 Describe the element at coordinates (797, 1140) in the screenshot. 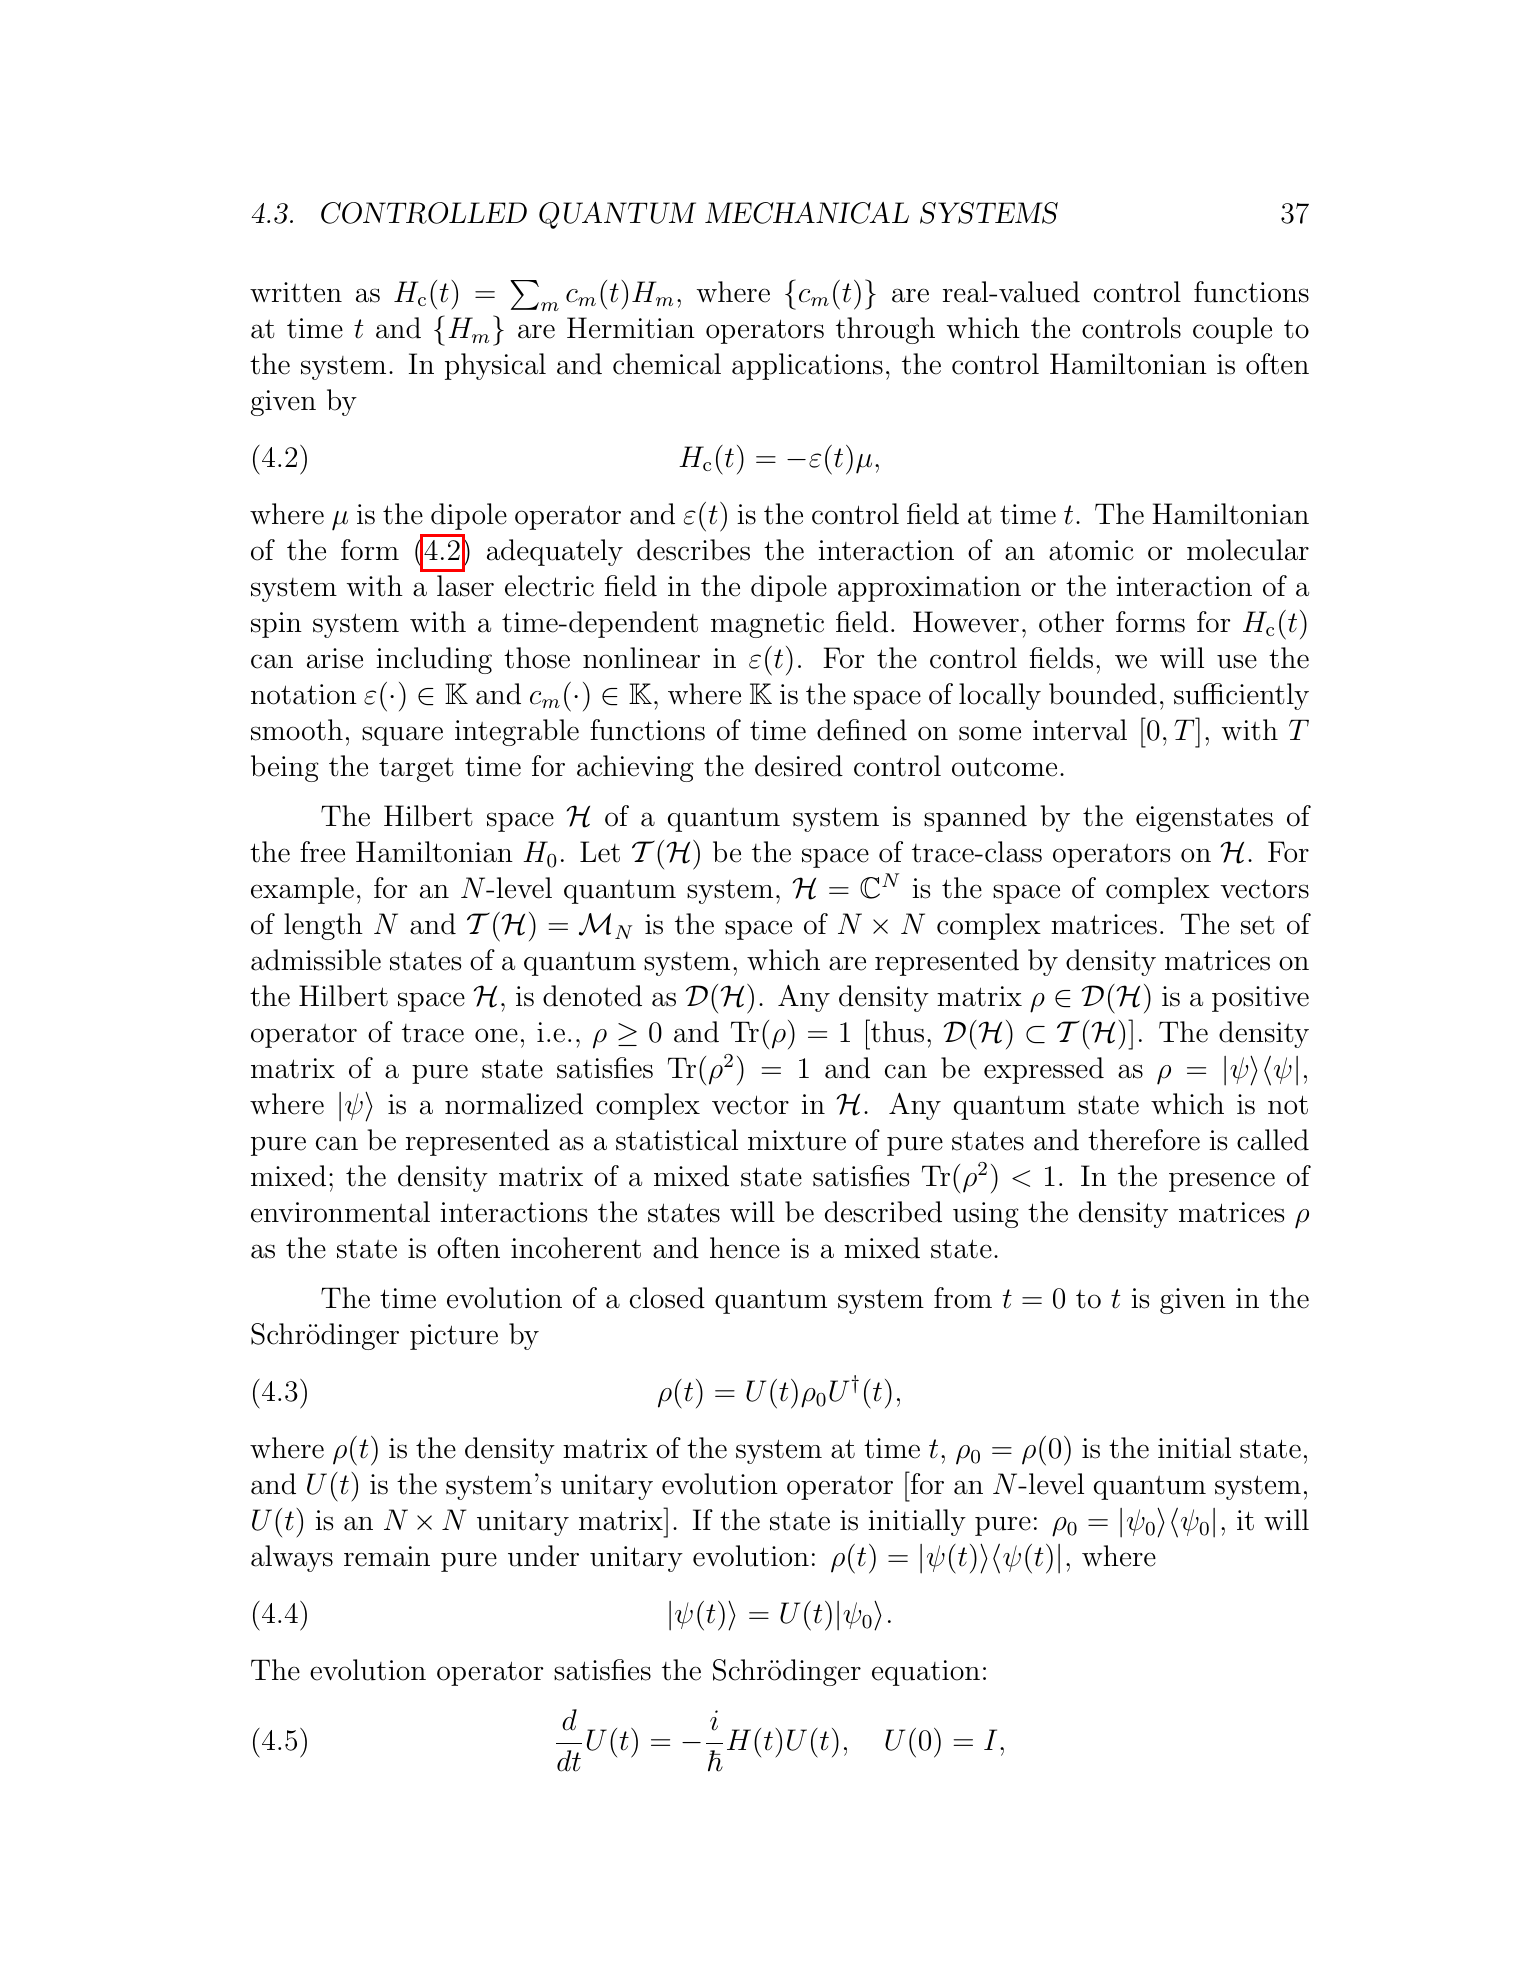

I see `mixture` at that location.
